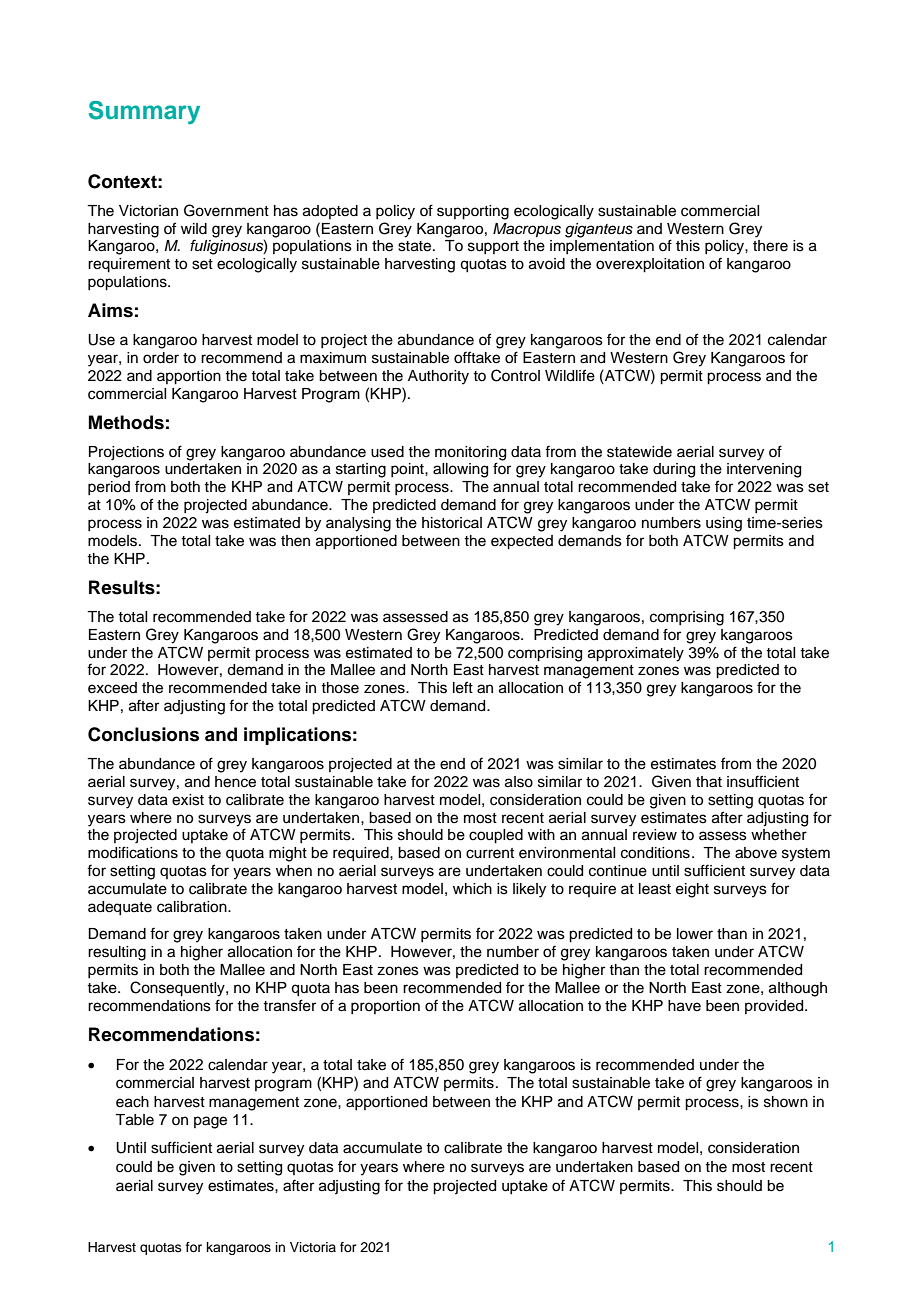  Describe the element at coordinates (144, 112) in the page. I see `Summary` at that location.
